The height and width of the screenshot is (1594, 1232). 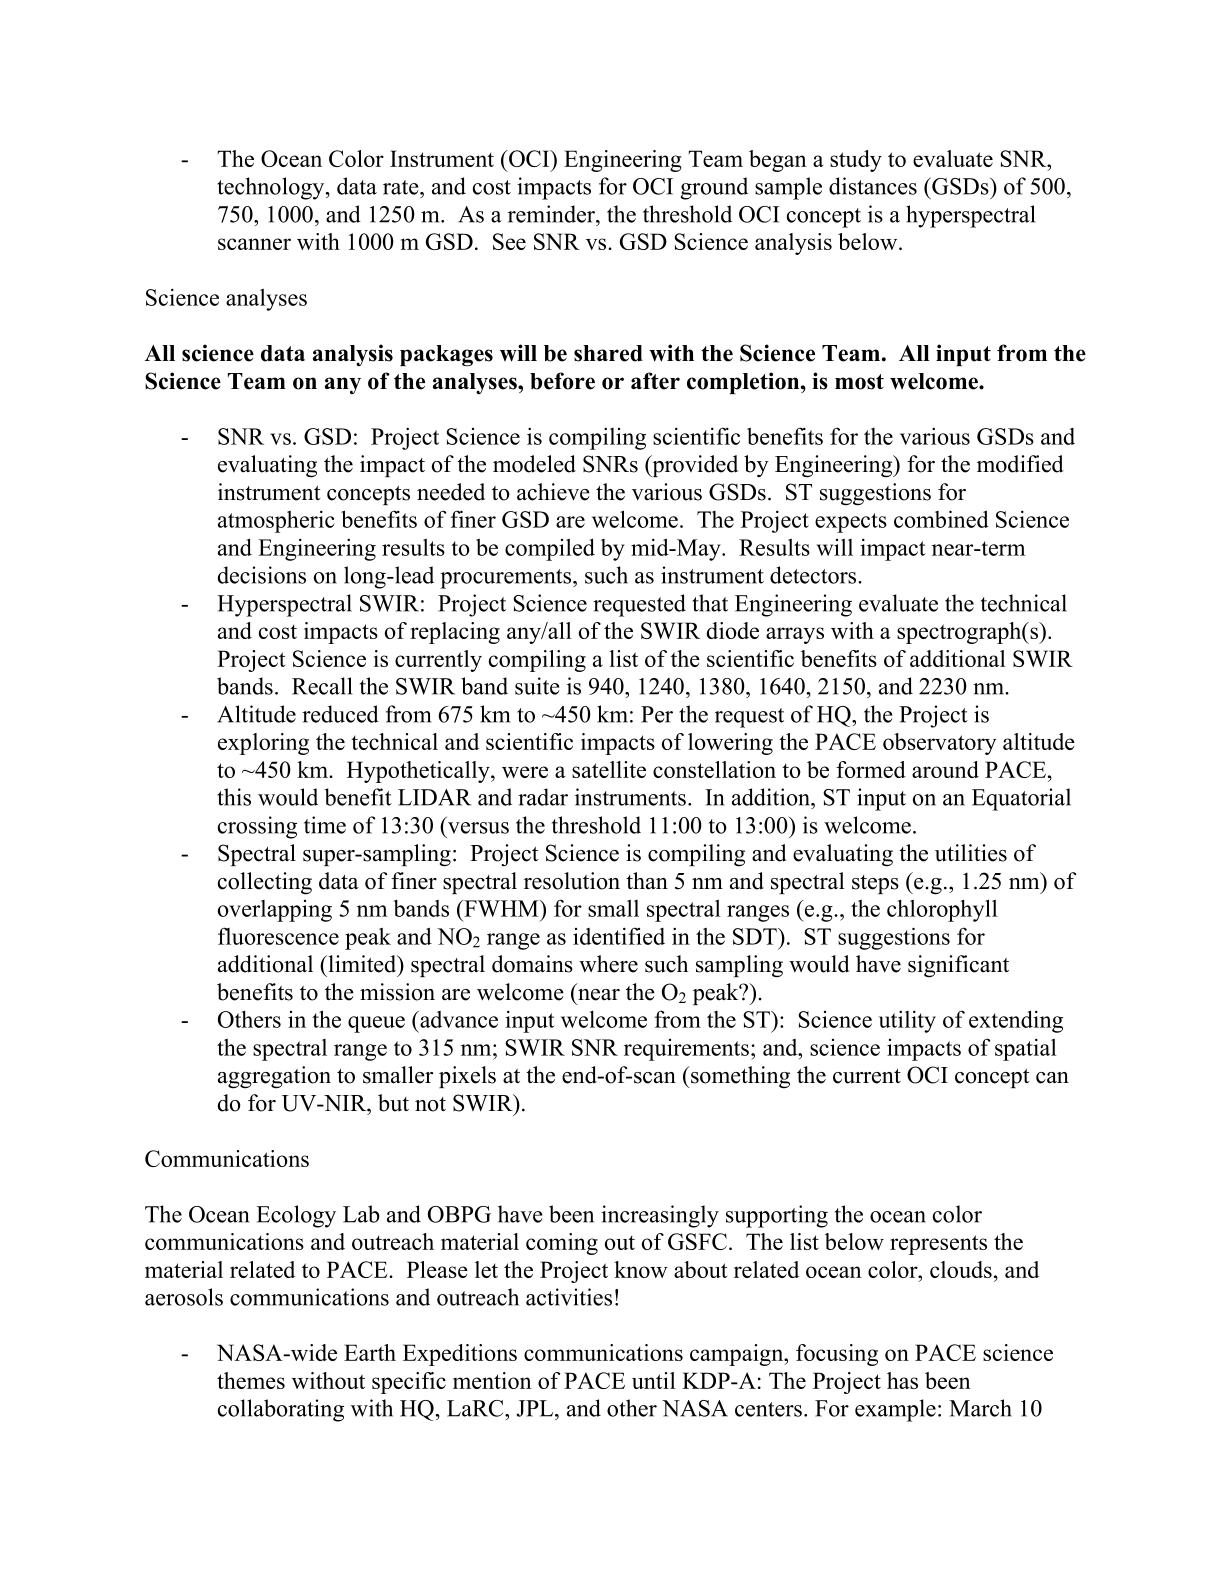 I want to click on atmospheric, so click(x=276, y=521).
